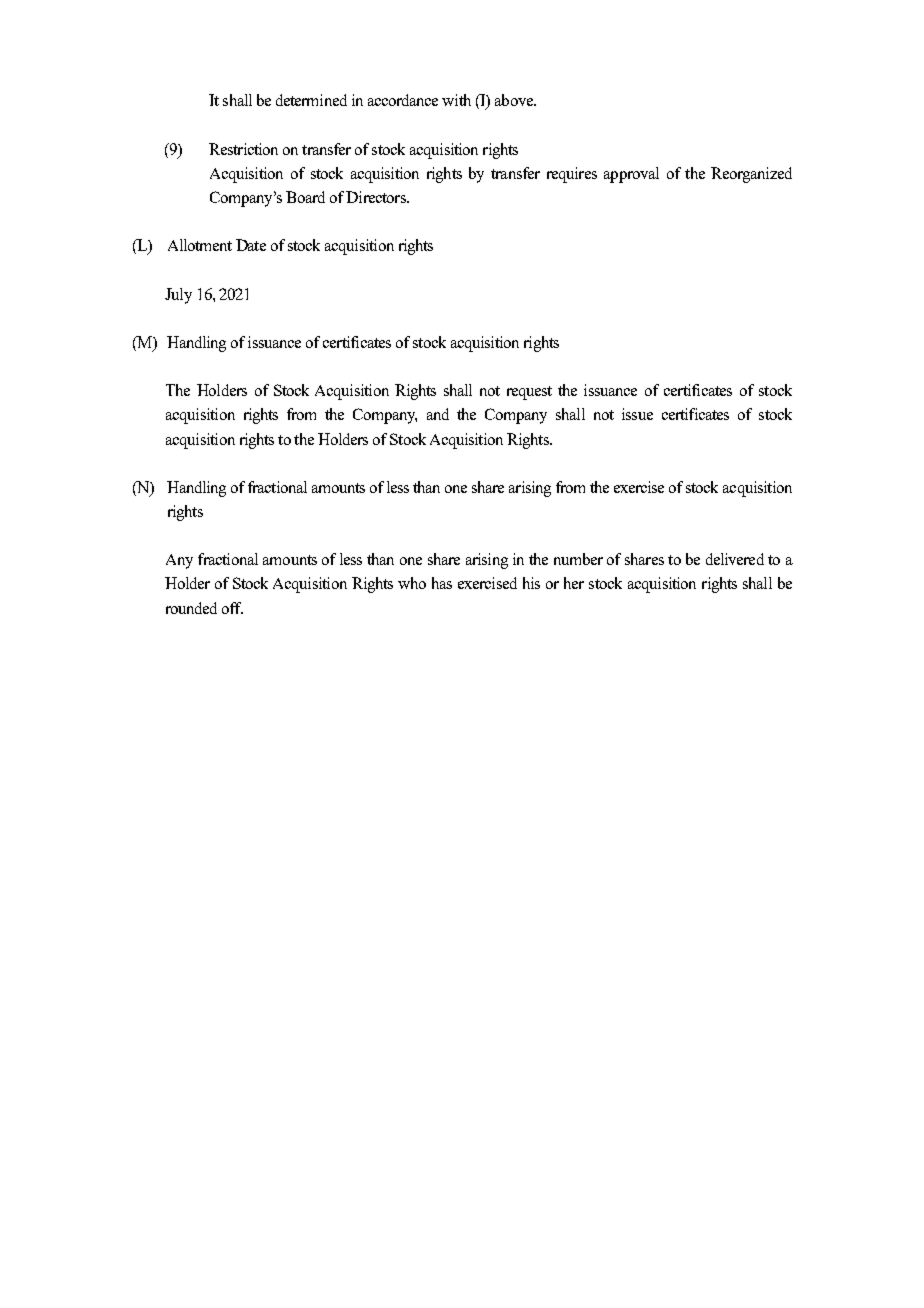 This page has width=924, height=1308. What do you see at coordinates (442, 583) in the page?
I see `has` at bounding box center [442, 583].
